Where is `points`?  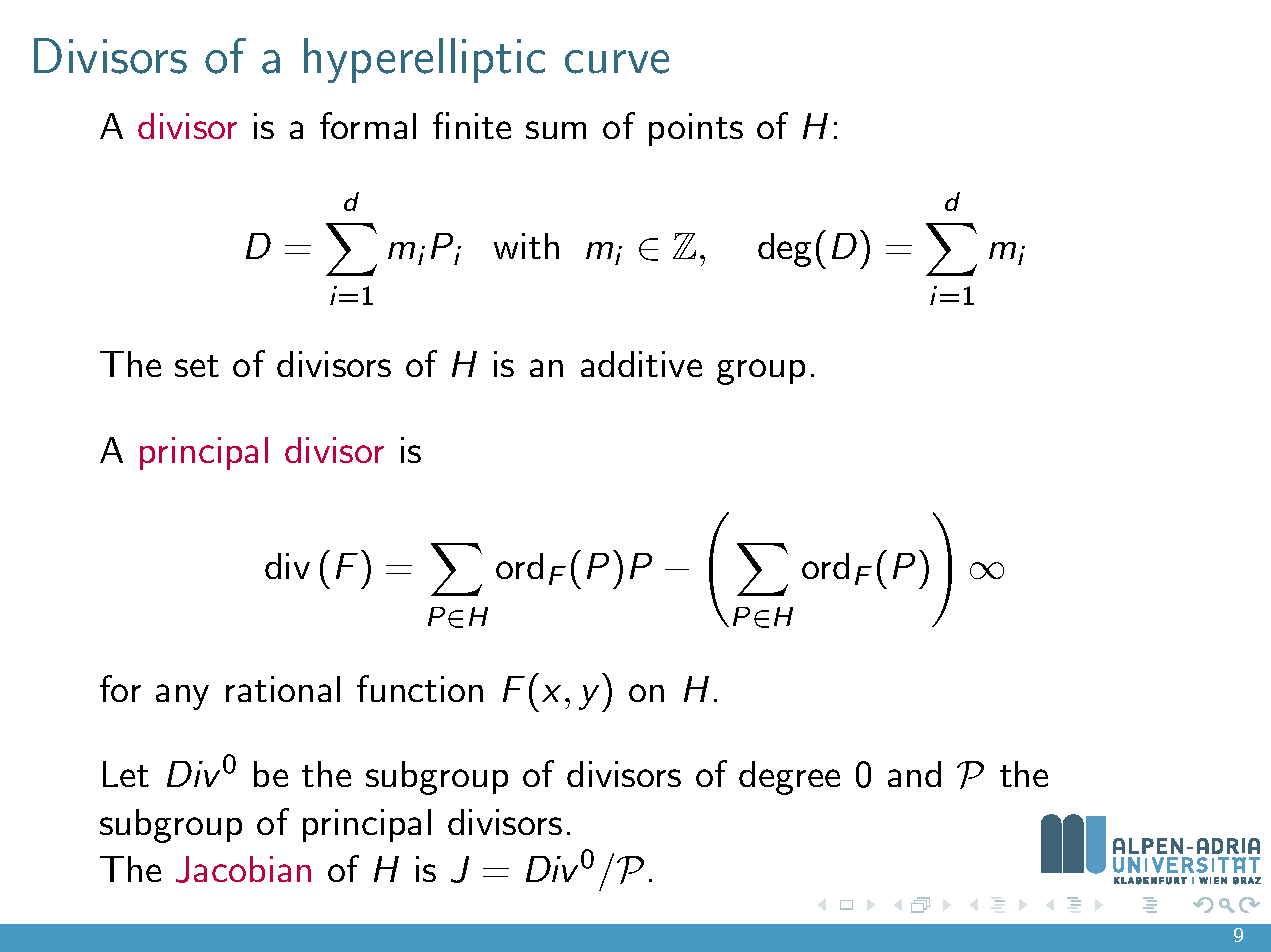
points is located at coordinates (696, 129).
